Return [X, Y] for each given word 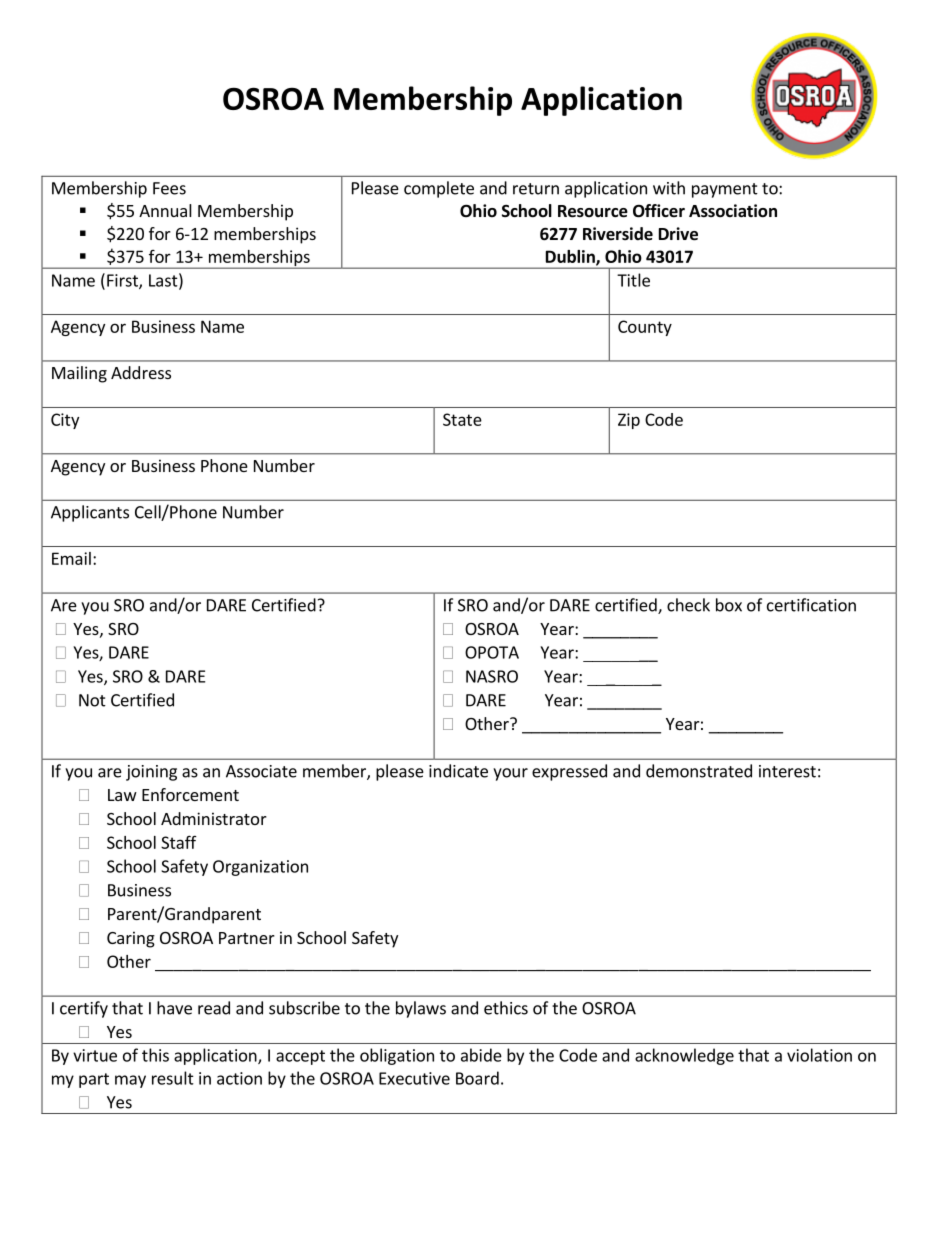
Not [92, 700]
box [729, 605]
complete [439, 189]
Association [733, 211]
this [155, 1055]
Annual [165, 210]
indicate [458, 771]
